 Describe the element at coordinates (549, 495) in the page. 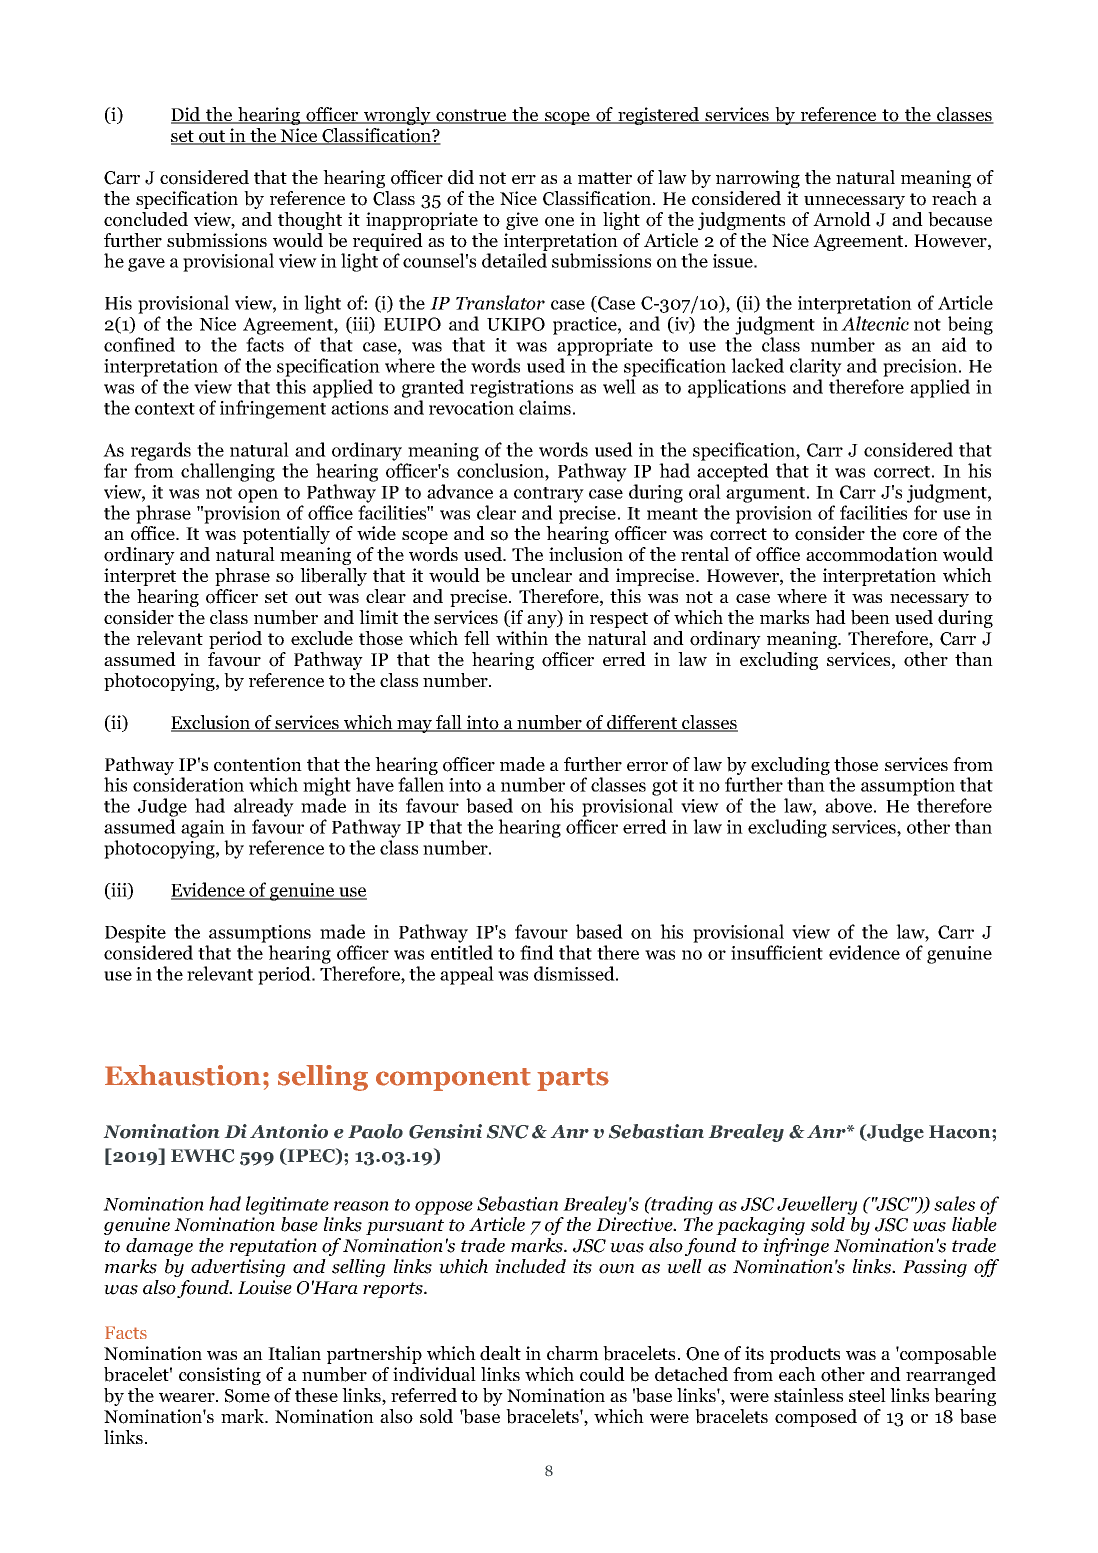

I see `contrary` at that location.
